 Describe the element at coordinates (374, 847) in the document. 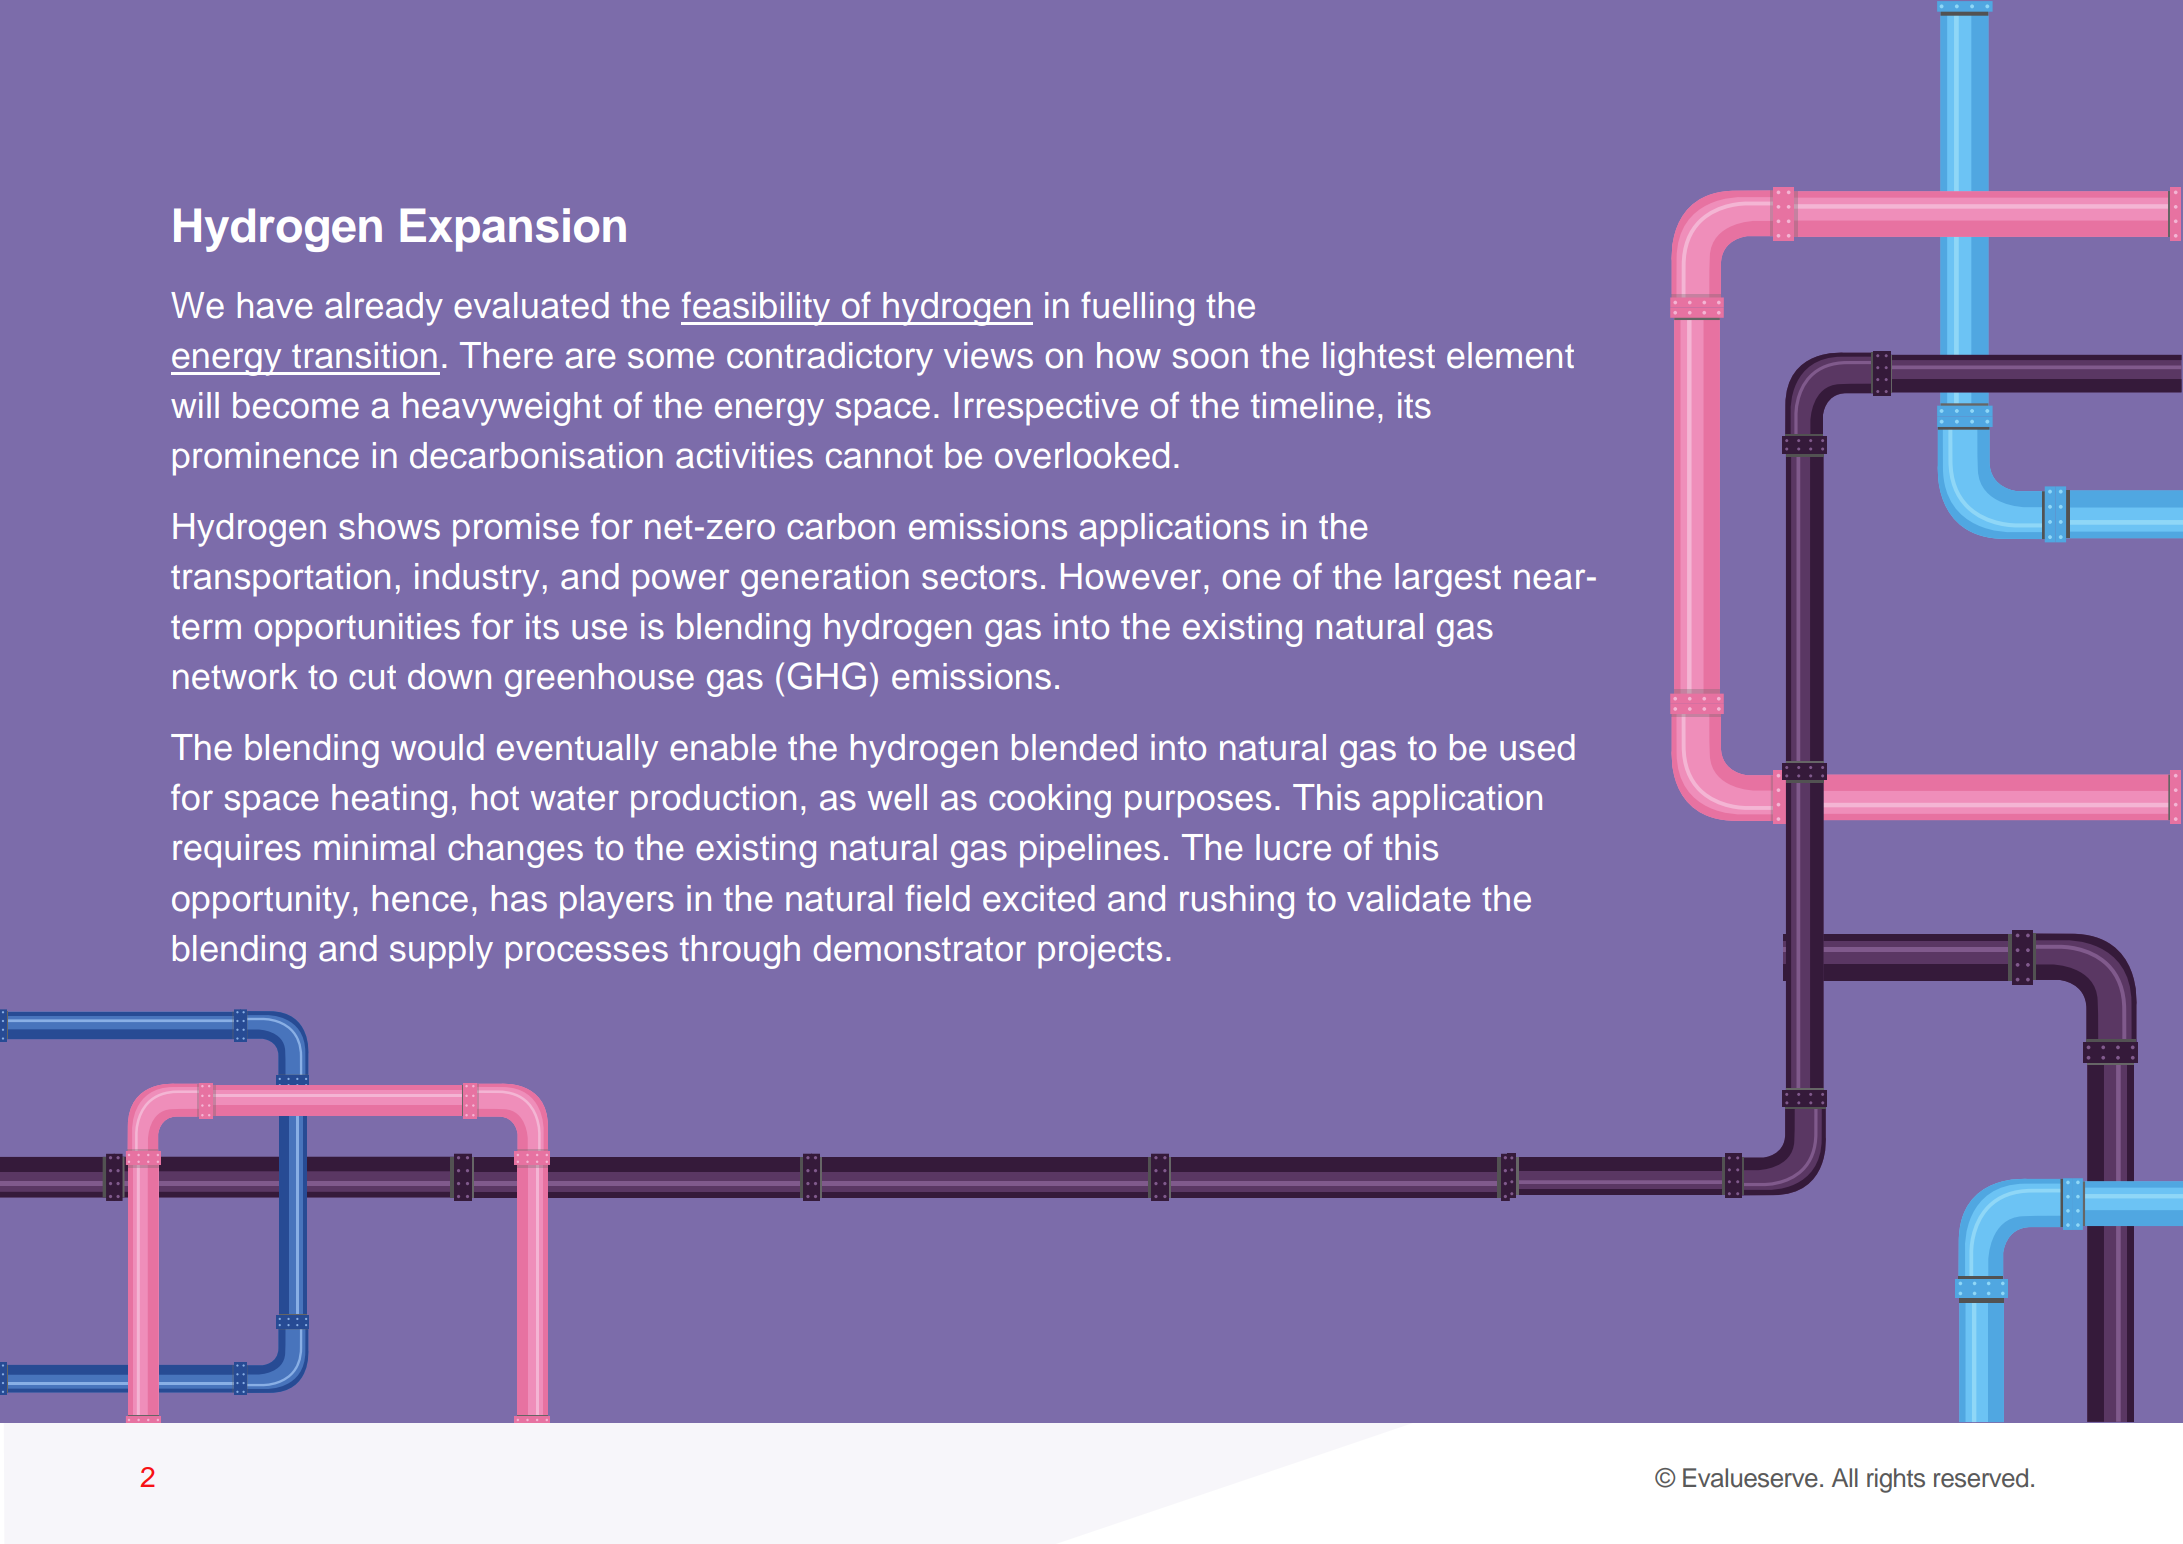

I see `minimal` at that location.
